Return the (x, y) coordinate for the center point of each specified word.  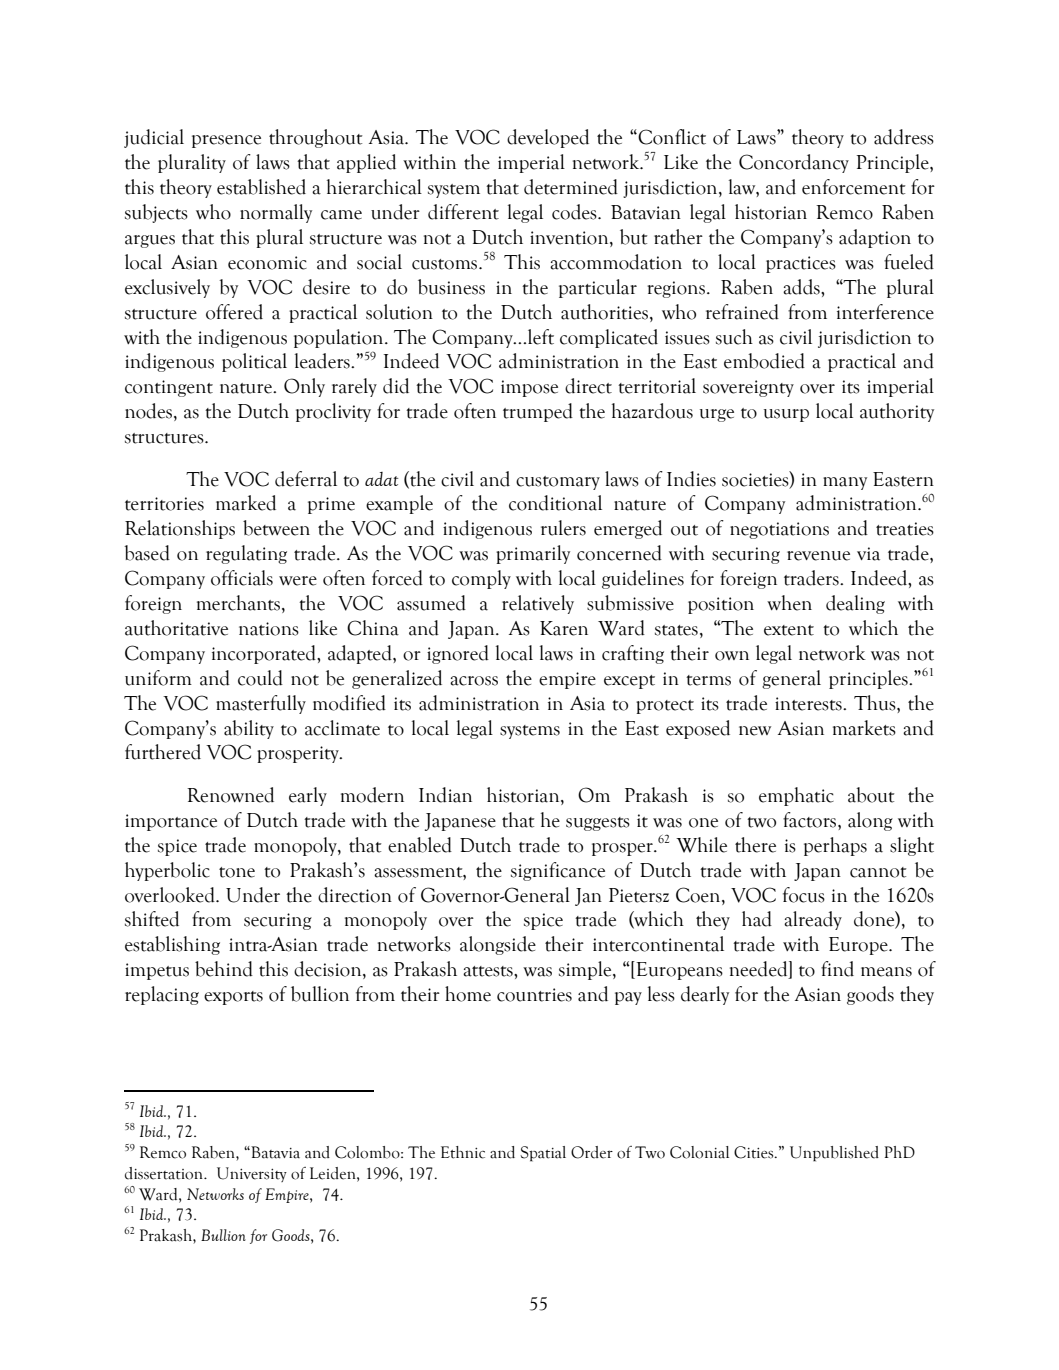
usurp (786, 415)
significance (558, 871)
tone (237, 872)
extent (789, 630)
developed (548, 138)
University (252, 1174)
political (254, 362)
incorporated (265, 654)
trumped (538, 412)
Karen (564, 628)
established (261, 187)
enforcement (853, 187)
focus (804, 895)
